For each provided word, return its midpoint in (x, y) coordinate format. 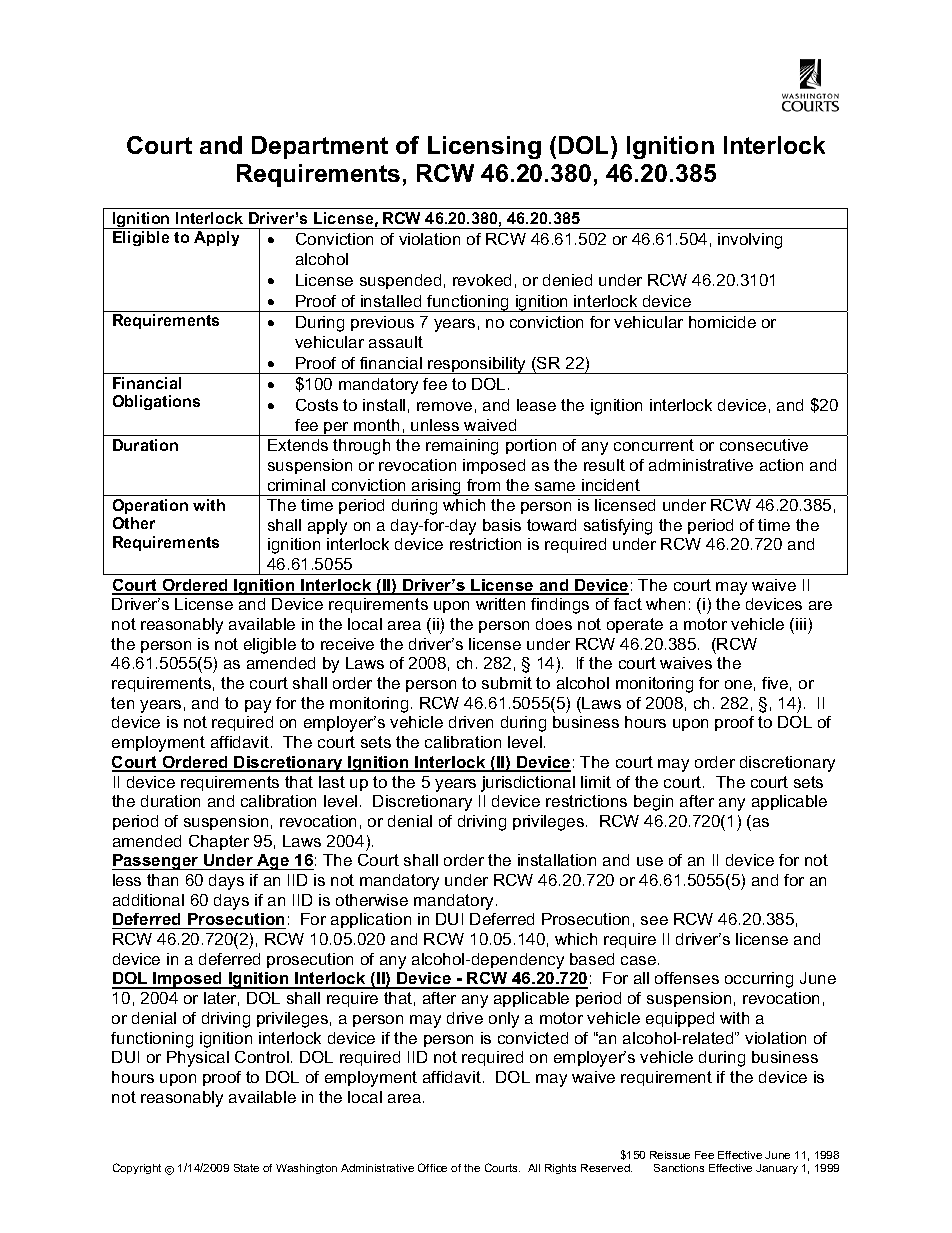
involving (750, 241)
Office (432, 1167)
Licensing (484, 147)
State (246, 1168)
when (665, 604)
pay (258, 706)
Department (320, 147)
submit (507, 683)
